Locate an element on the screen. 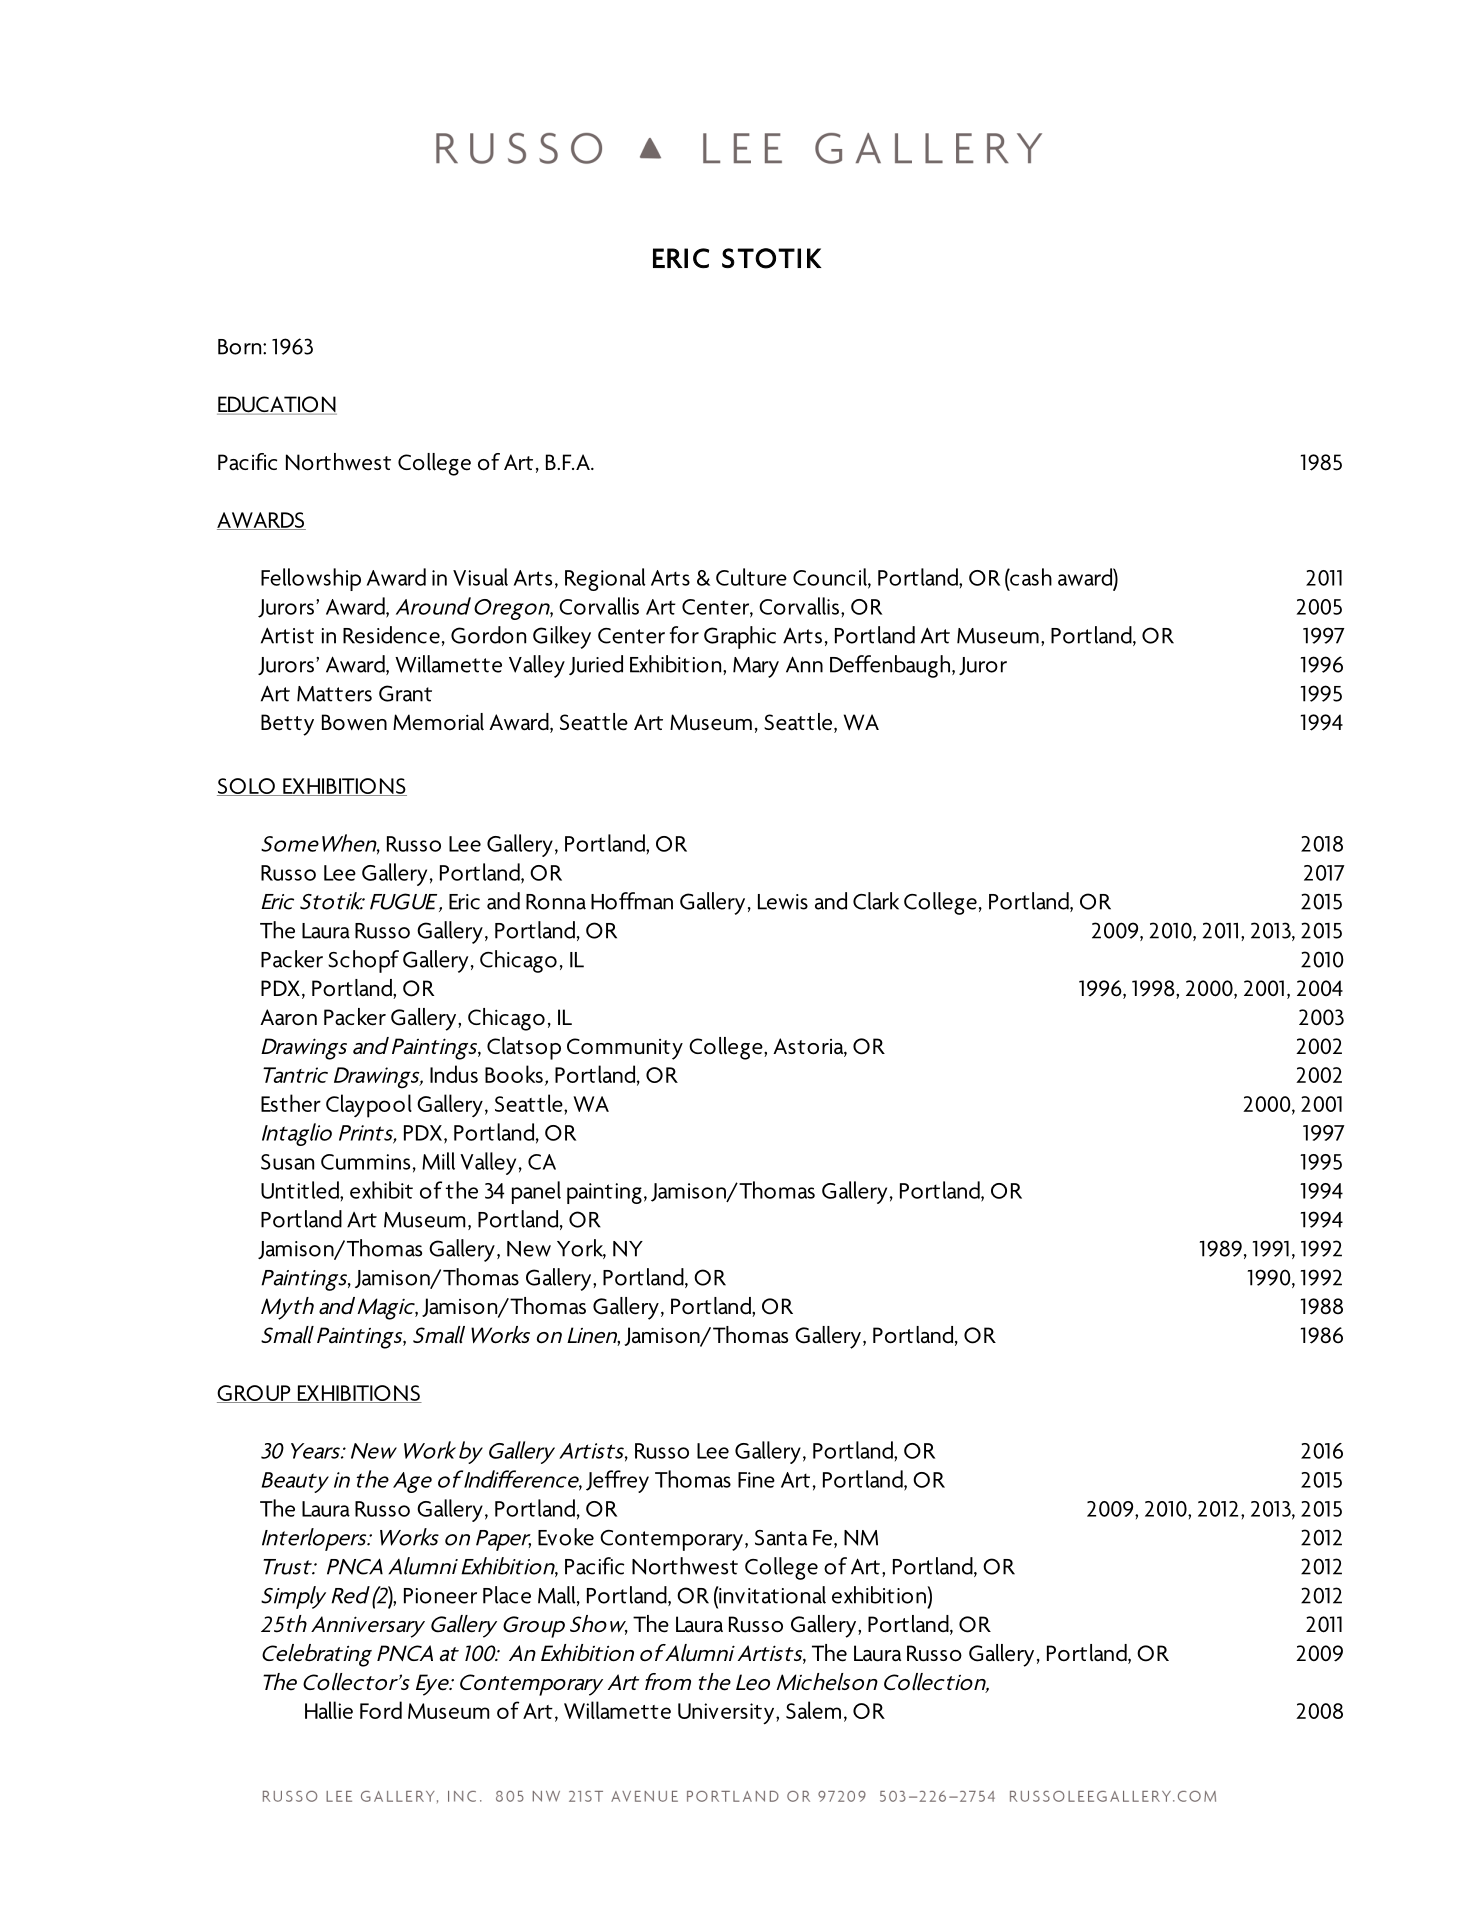  Council is located at coordinates (831, 578).
